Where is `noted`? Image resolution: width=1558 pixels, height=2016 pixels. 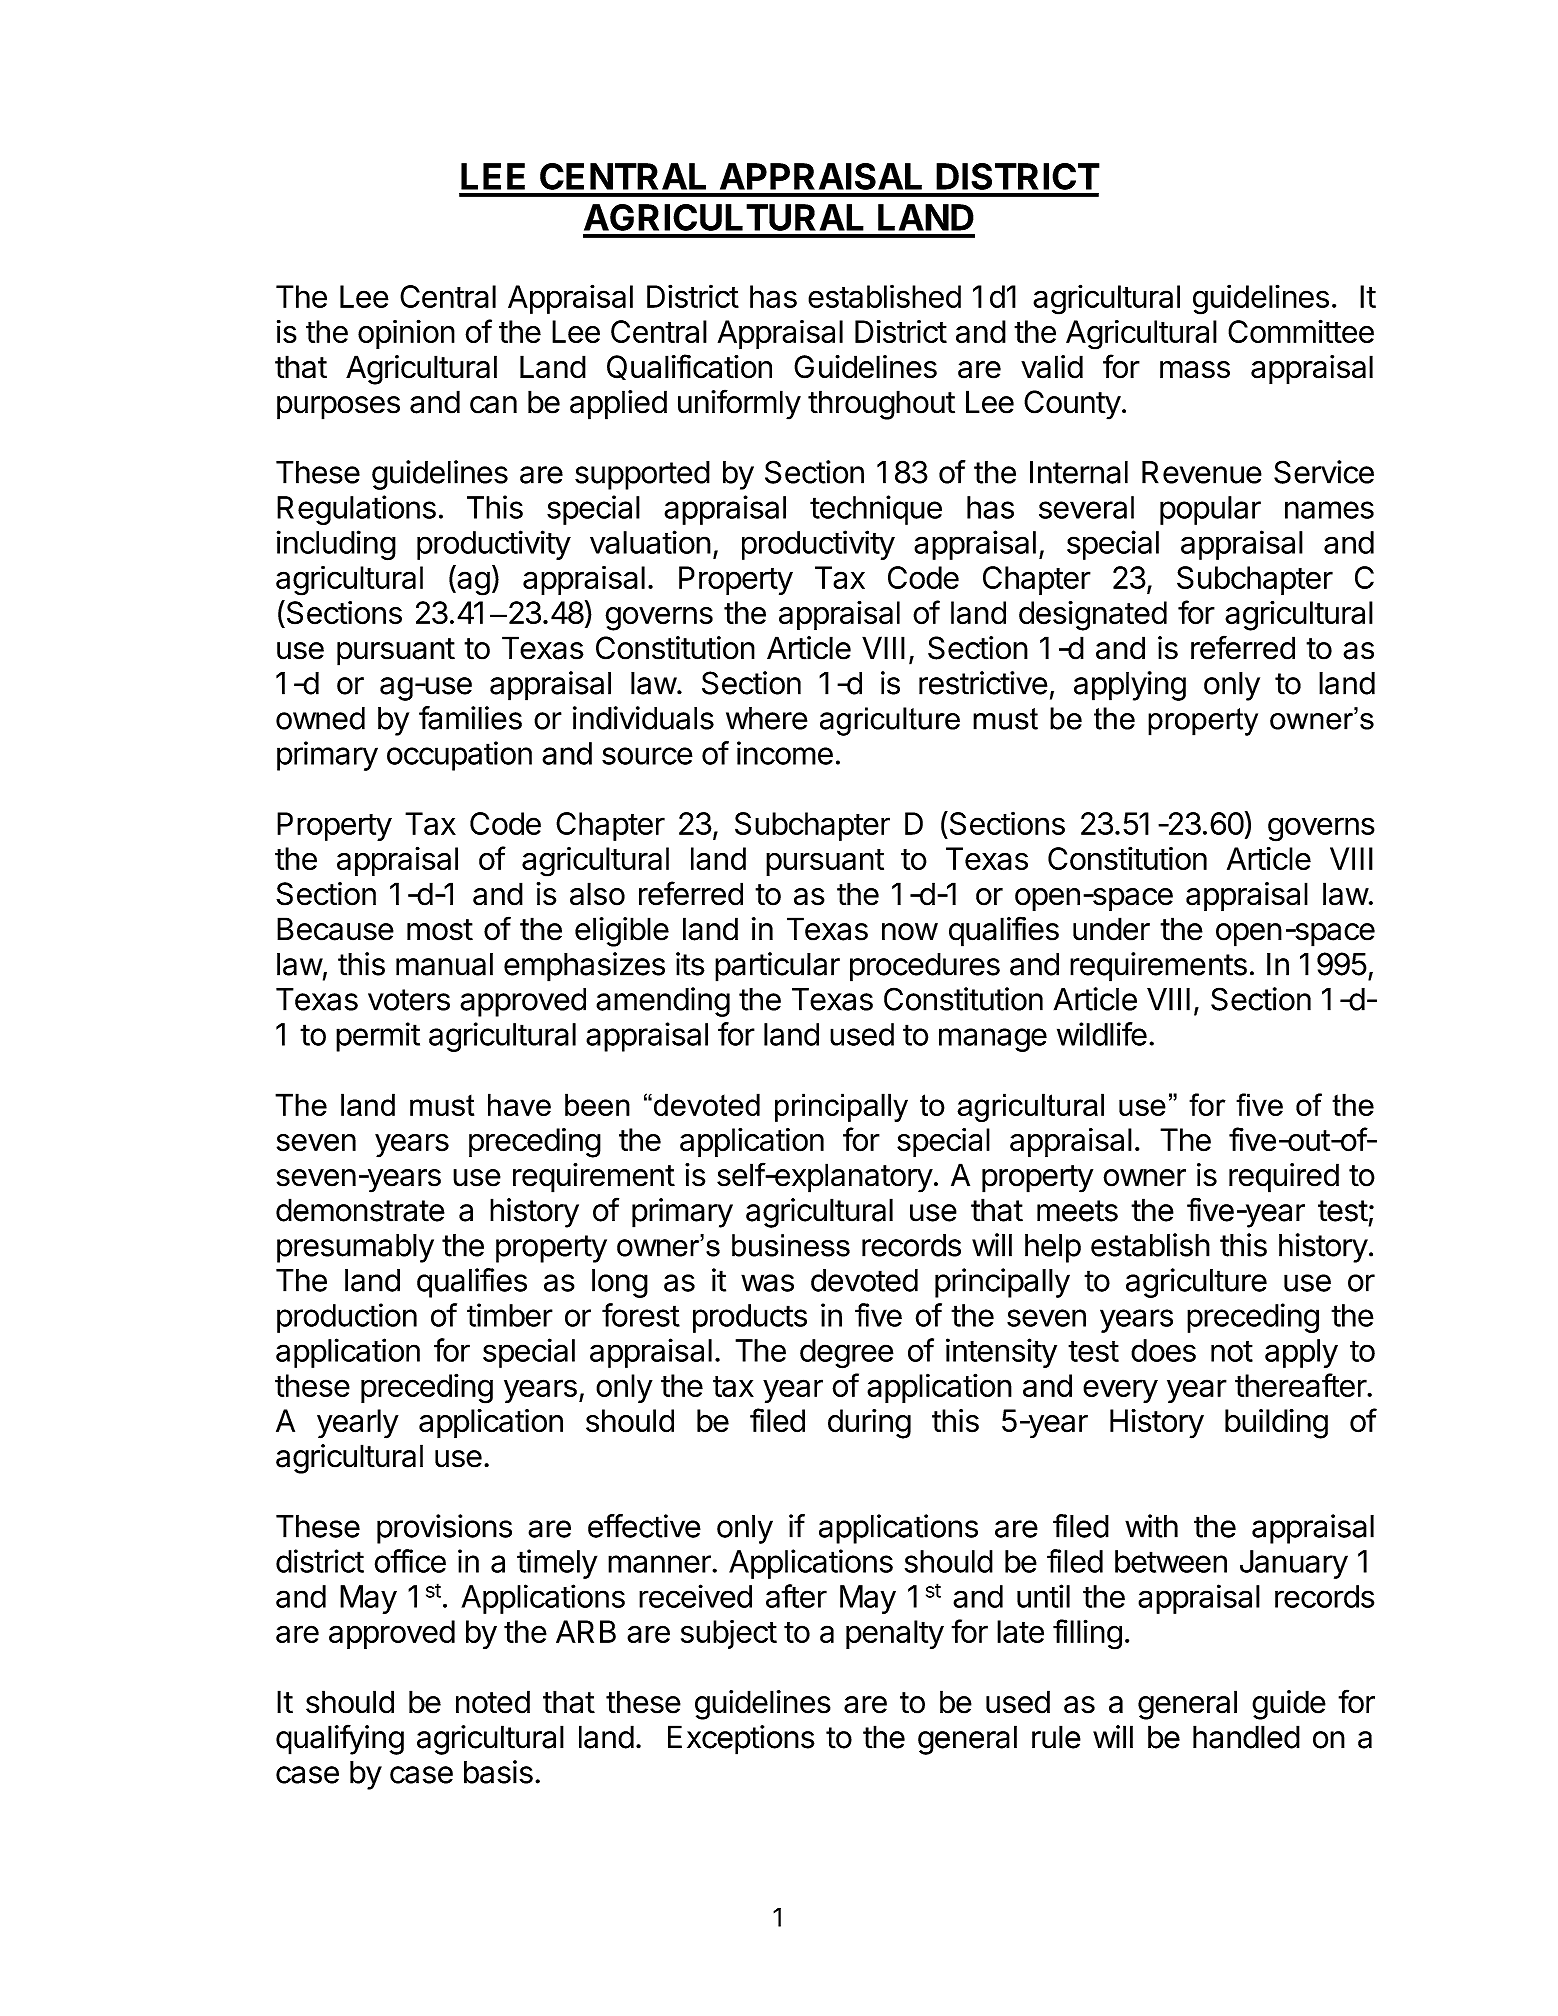
noted is located at coordinates (493, 1702).
